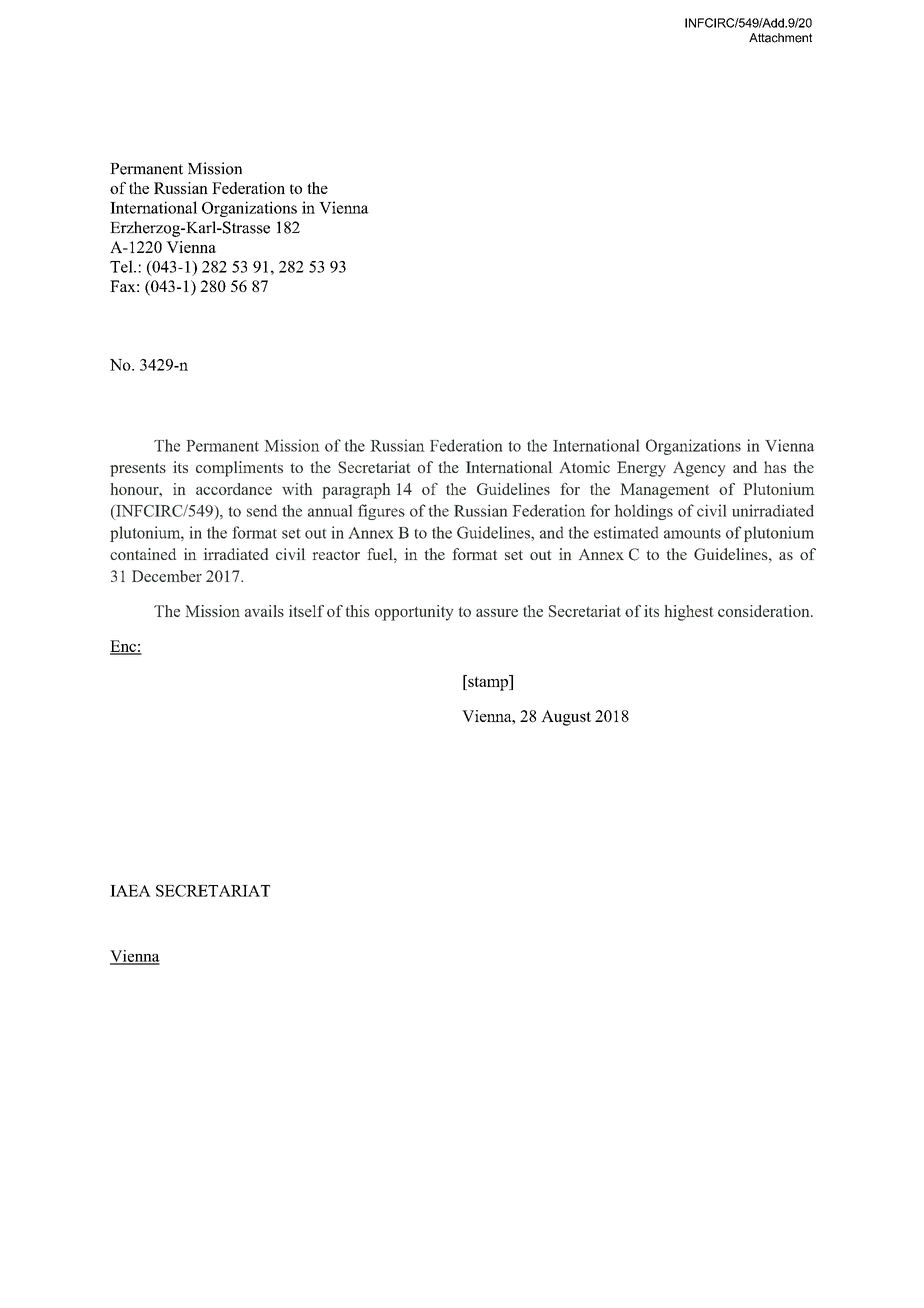  I want to click on stamp, so click(488, 683).
